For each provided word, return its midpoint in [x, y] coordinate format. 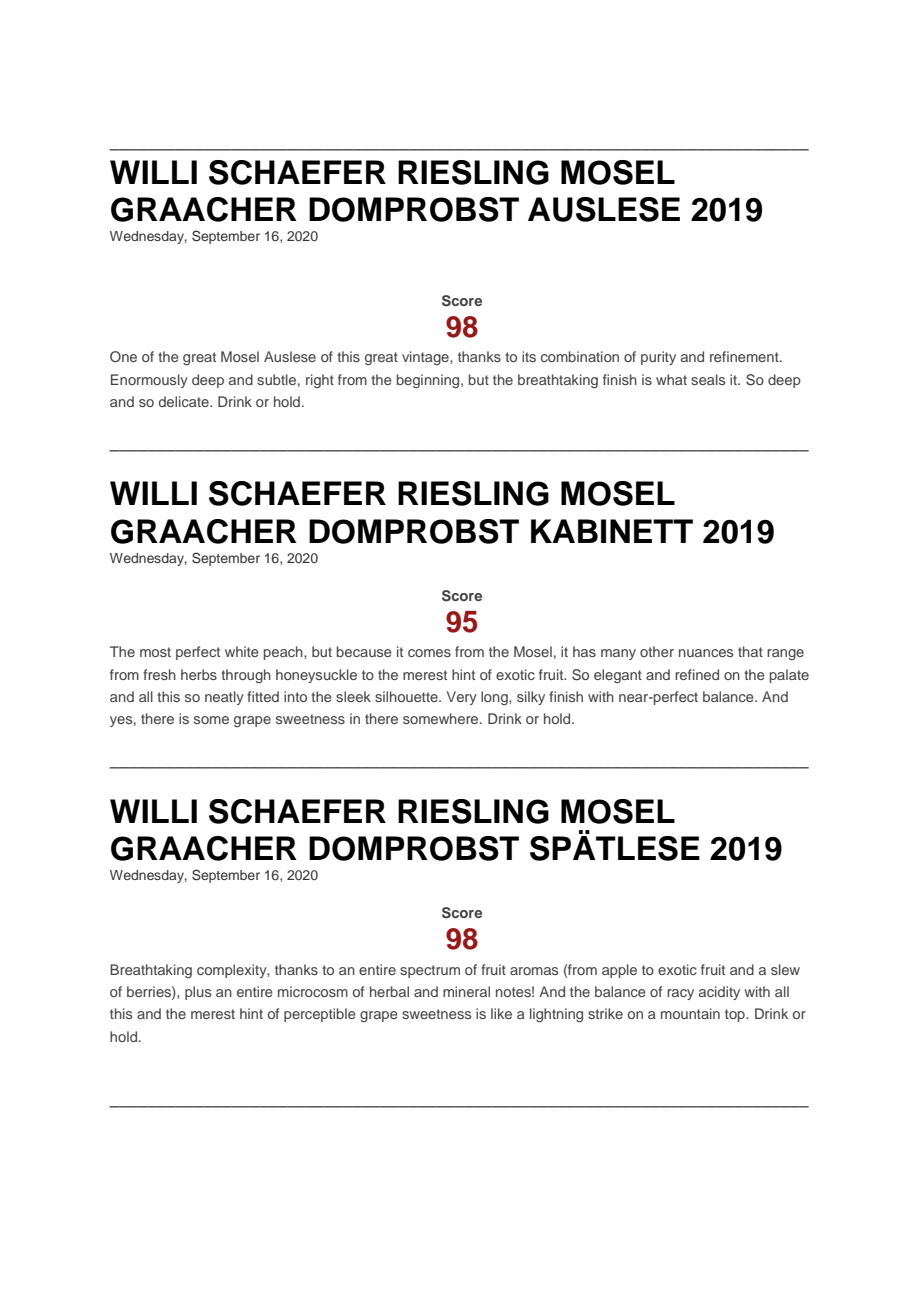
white [242, 651]
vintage [426, 358]
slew [785, 969]
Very [462, 698]
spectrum [430, 971]
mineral [466, 991]
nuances [706, 653]
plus [198, 993]
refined [697, 674]
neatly [224, 698]
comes [429, 653]
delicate [185, 401]
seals [708, 379]
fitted [263, 696]
